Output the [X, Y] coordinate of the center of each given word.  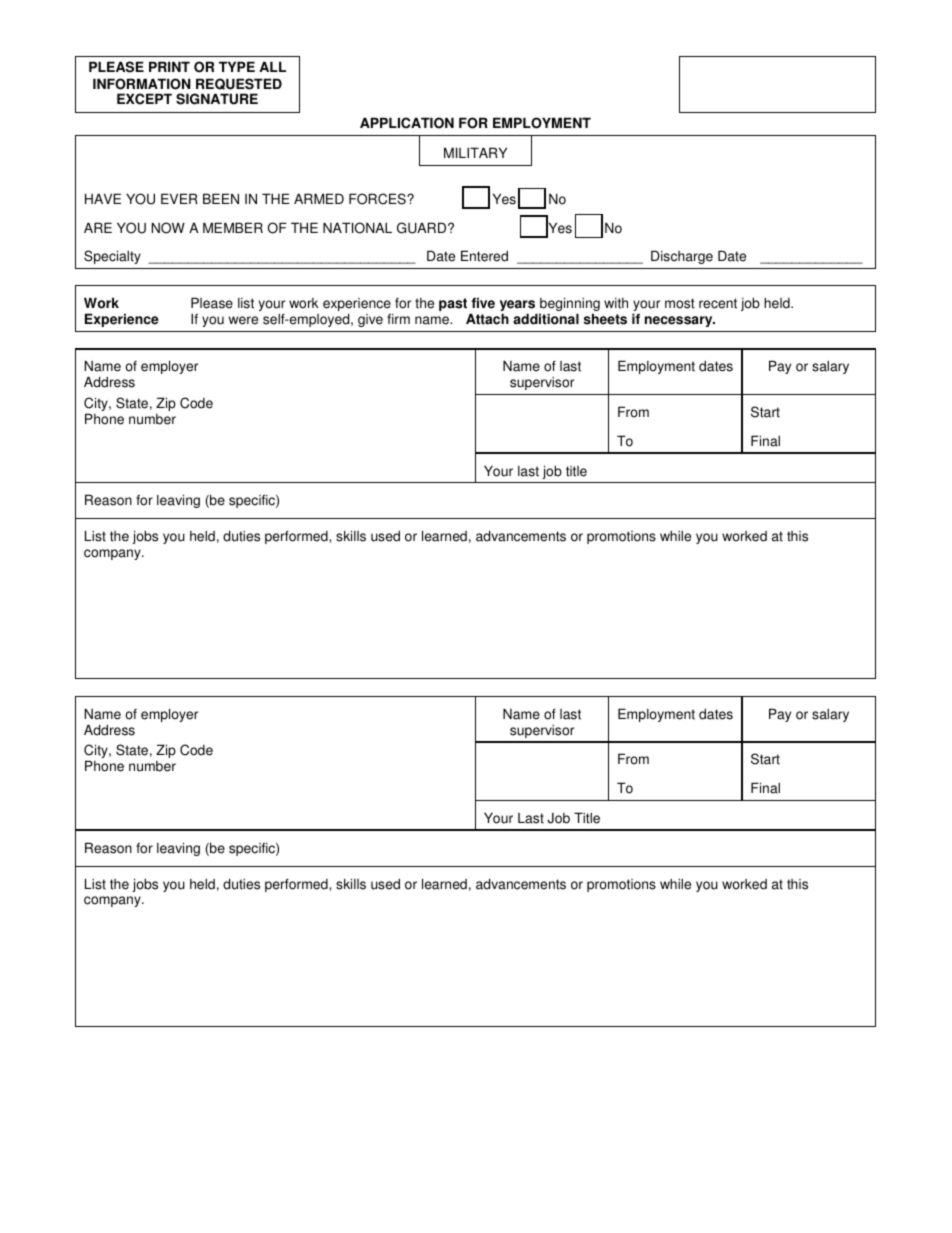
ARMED [319, 198]
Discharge [682, 257]
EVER [179, 198]
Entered [484, 256]
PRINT [169, 66]
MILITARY [475, 152]
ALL [272, 66]
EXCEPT [144, 99]
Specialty [112, 257]
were [243, 320]
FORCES [378, 199]
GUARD [423, 228]
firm [398, 318]
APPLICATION [407, 123]
